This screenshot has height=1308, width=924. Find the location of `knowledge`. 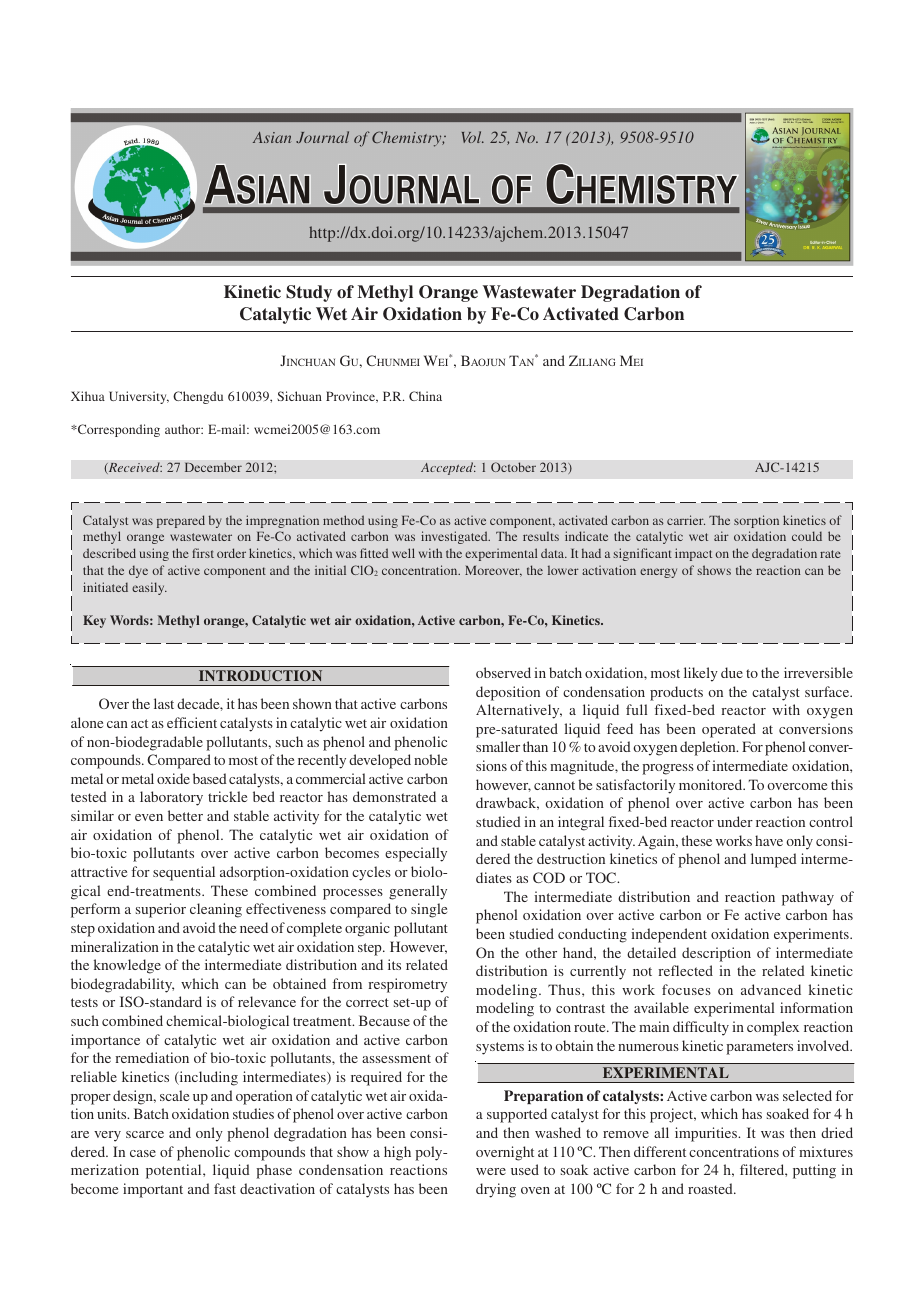

knowledge is located at coordinates (127, 966).
